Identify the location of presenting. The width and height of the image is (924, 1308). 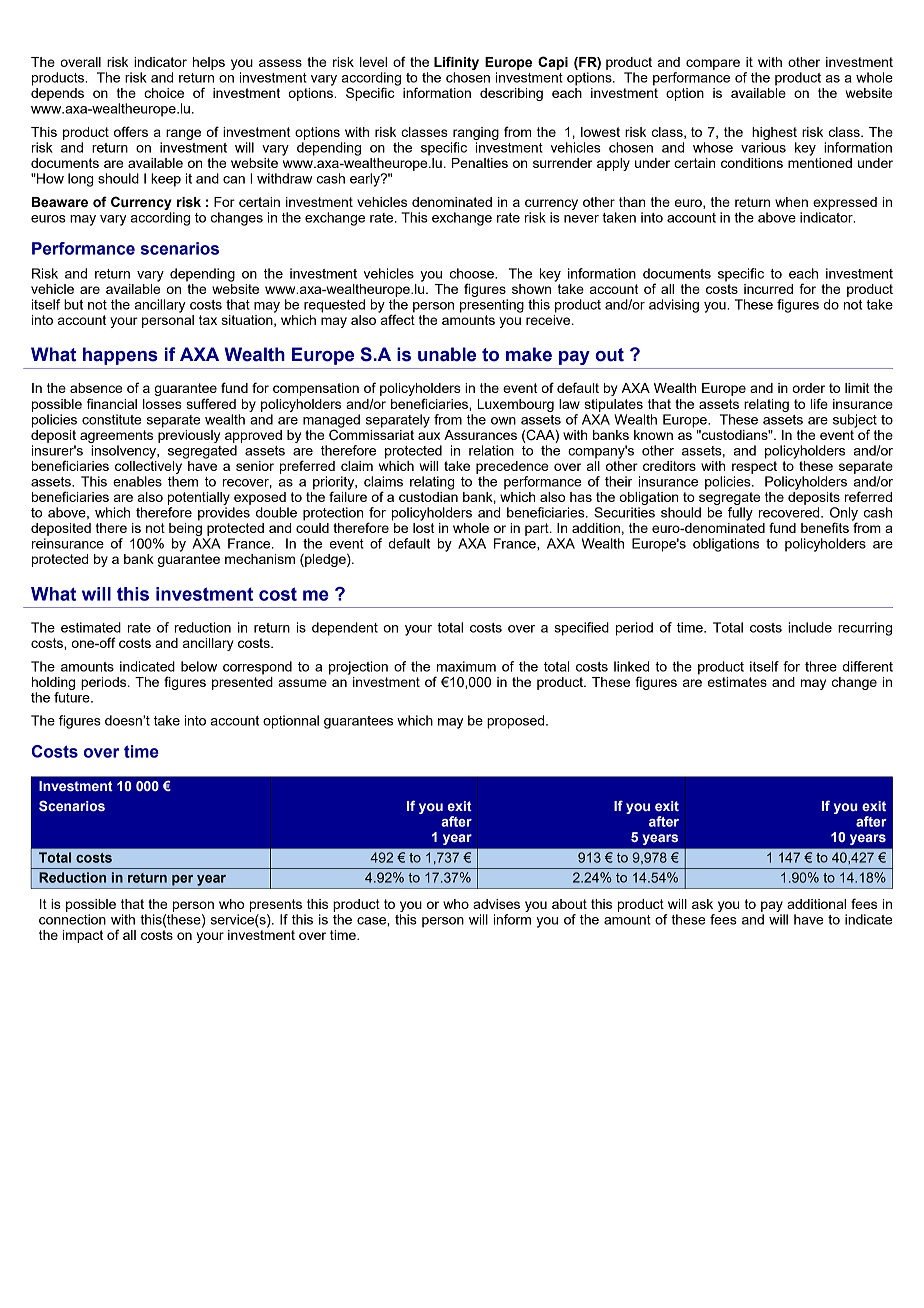
(492, 306).
